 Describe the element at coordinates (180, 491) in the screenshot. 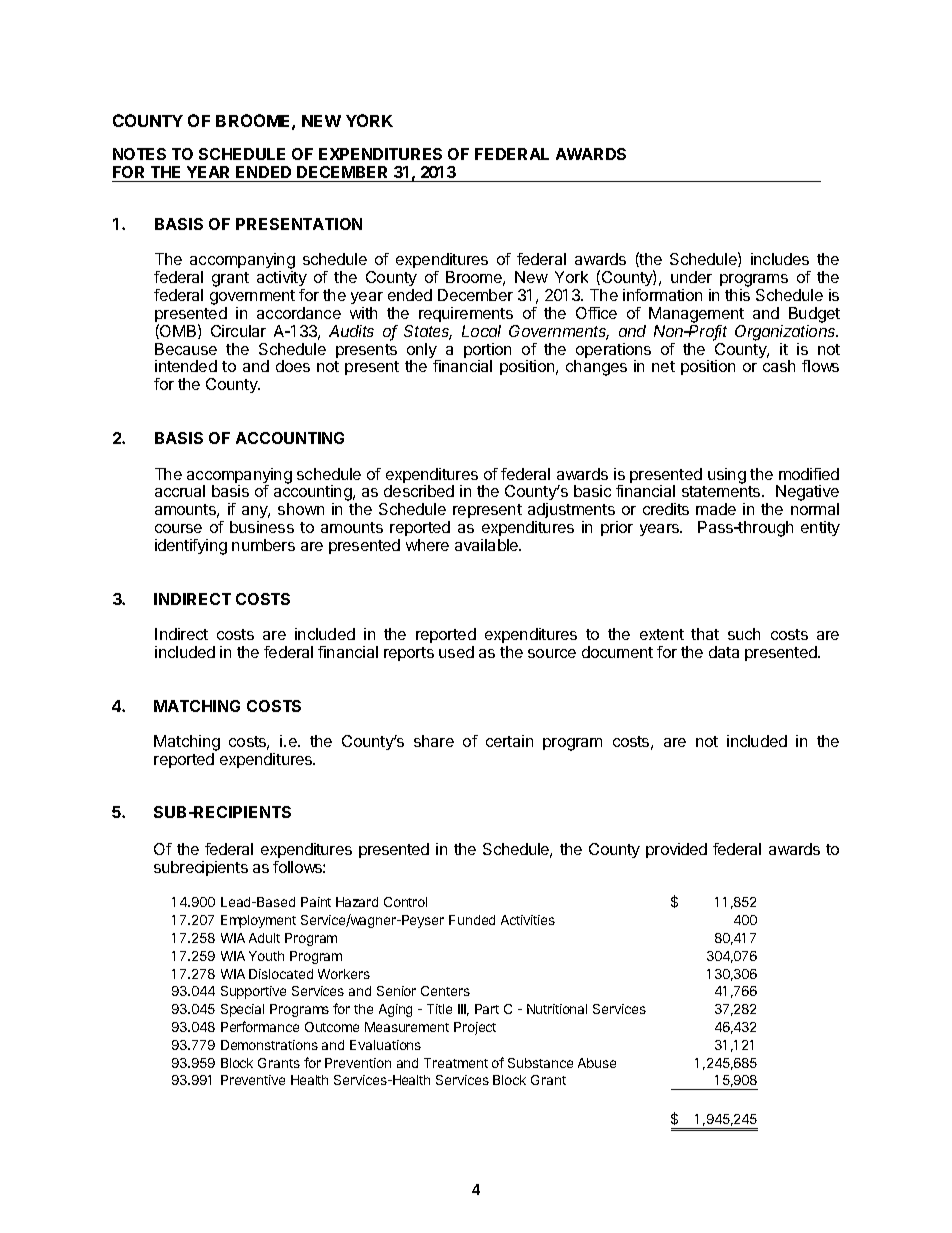

I see `accrual` at that location.
